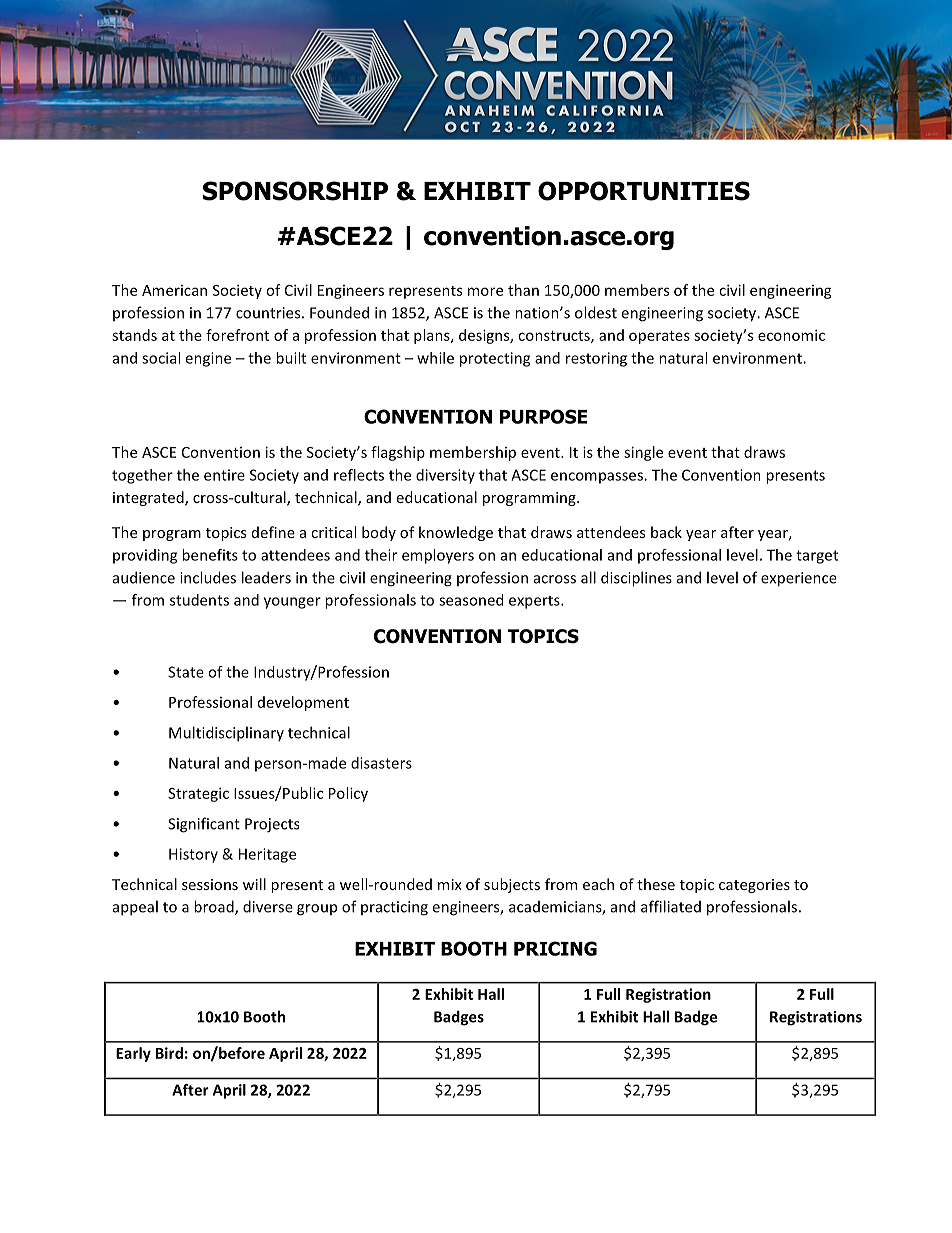  What do you see at coordinates (450, 884) in the screenshot?
I see `mix` at bounding box center [450, 884].
